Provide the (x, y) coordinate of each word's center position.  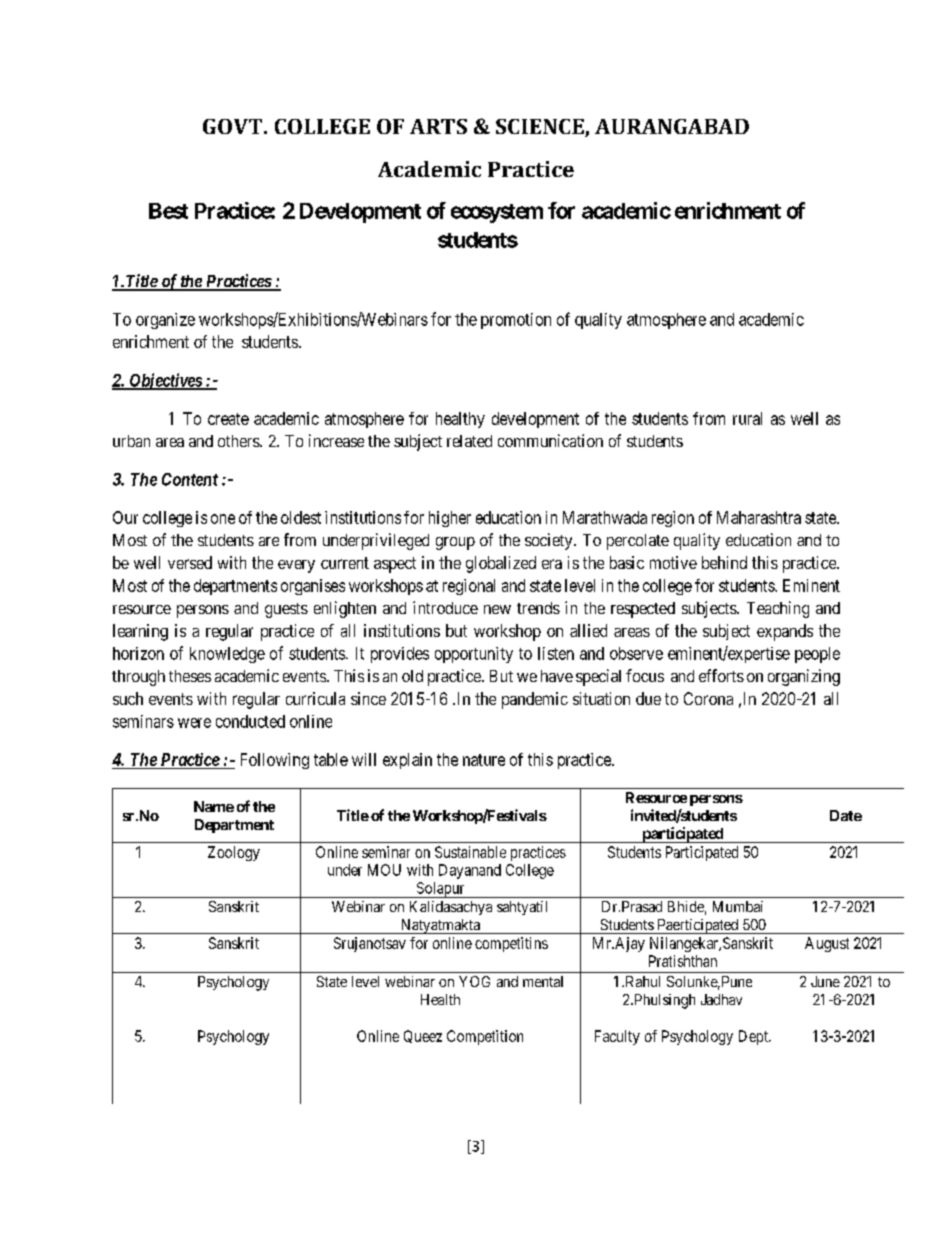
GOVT (234, 126)
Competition (485, 1037)
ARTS (438, 126)
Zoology (234, 853)
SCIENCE (541, 128)
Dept (754, 1037)
